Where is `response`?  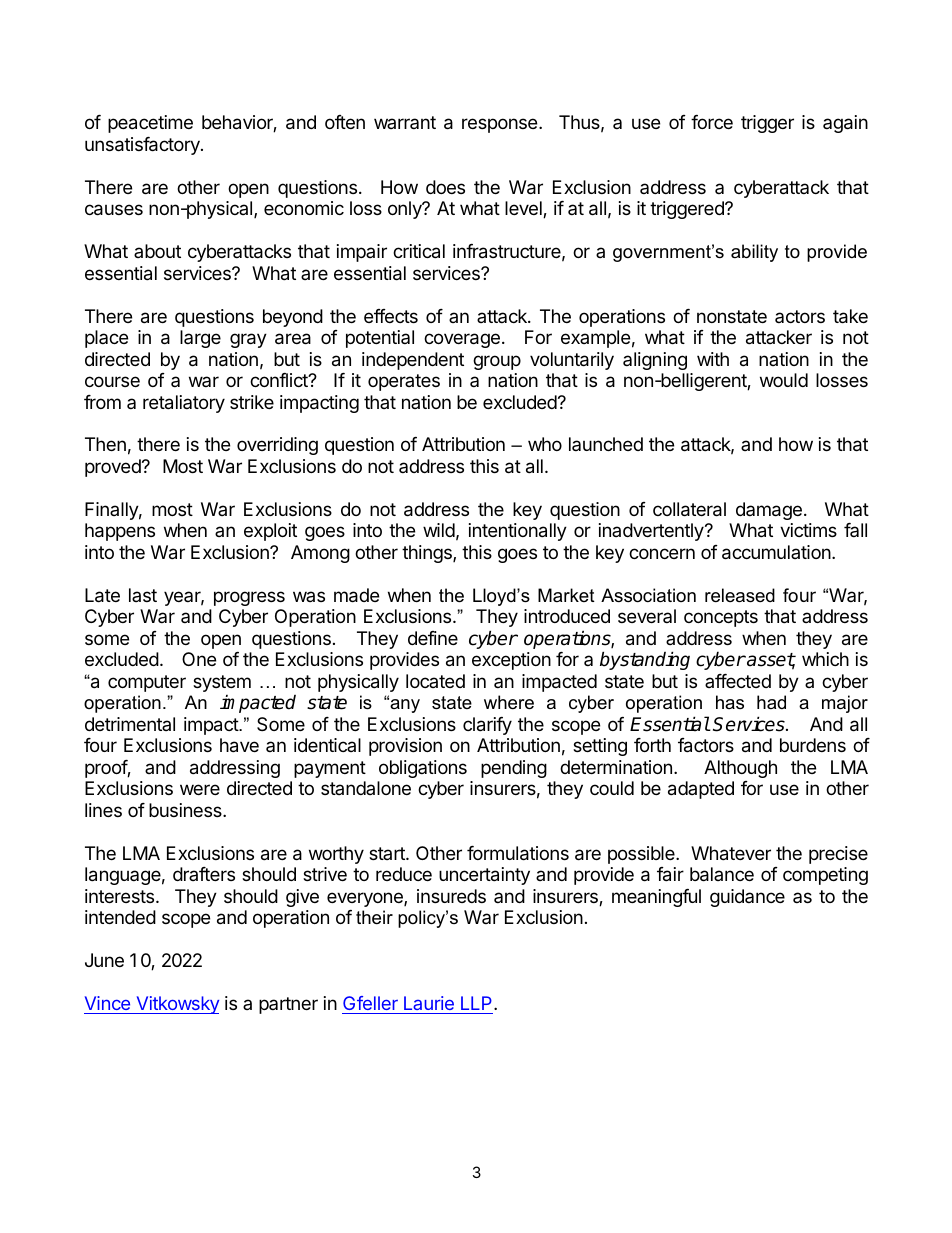
response is located at coordinates (499, 125).
